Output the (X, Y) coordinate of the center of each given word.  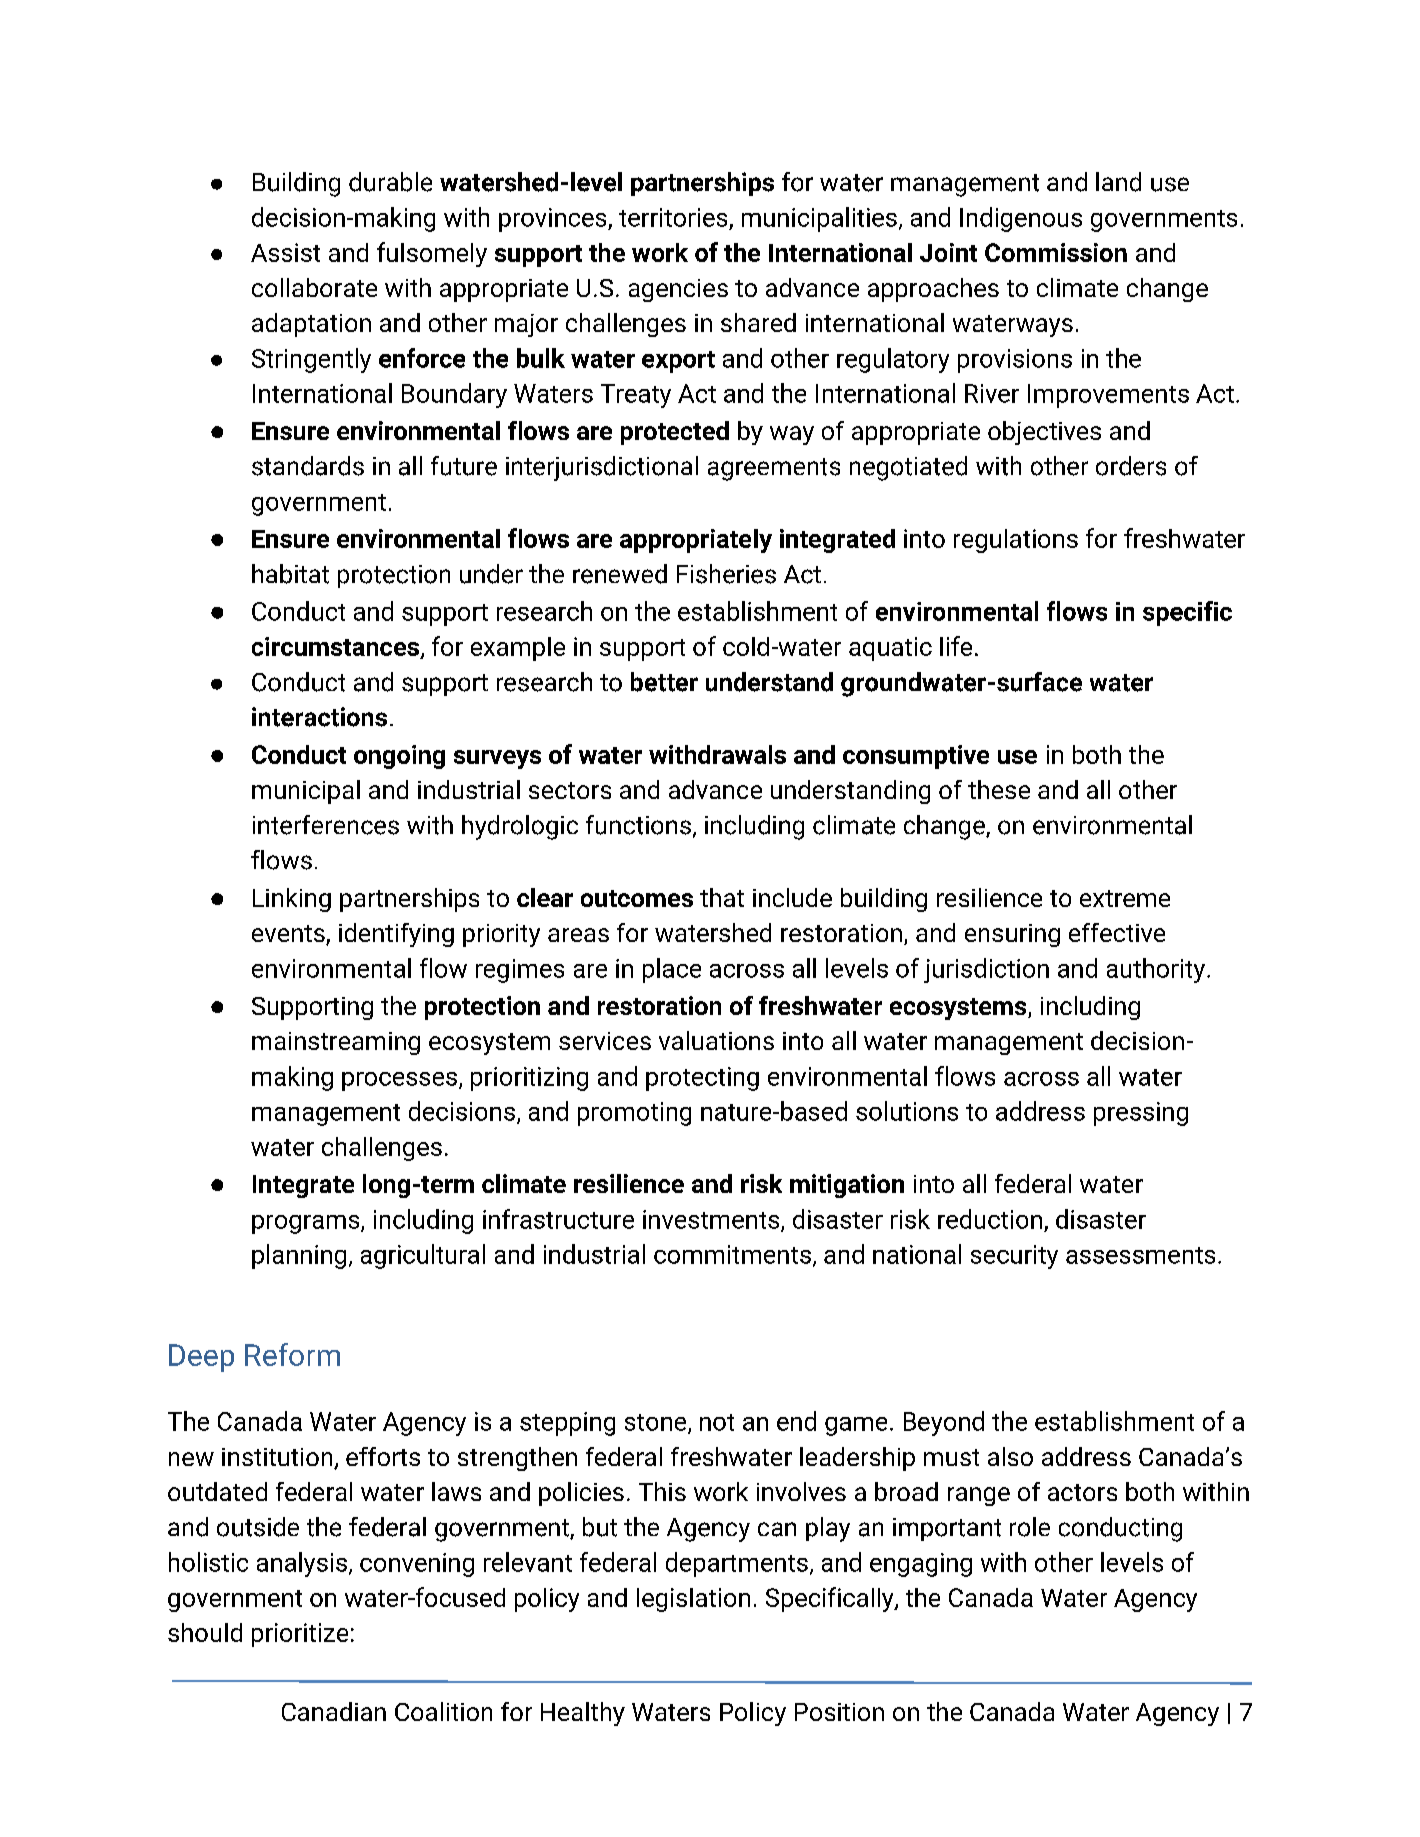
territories (673, 217)
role (1030, 1527)
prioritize (300, 1635)
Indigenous (1021, 219)
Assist (285, 252)
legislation (693, 1600)
